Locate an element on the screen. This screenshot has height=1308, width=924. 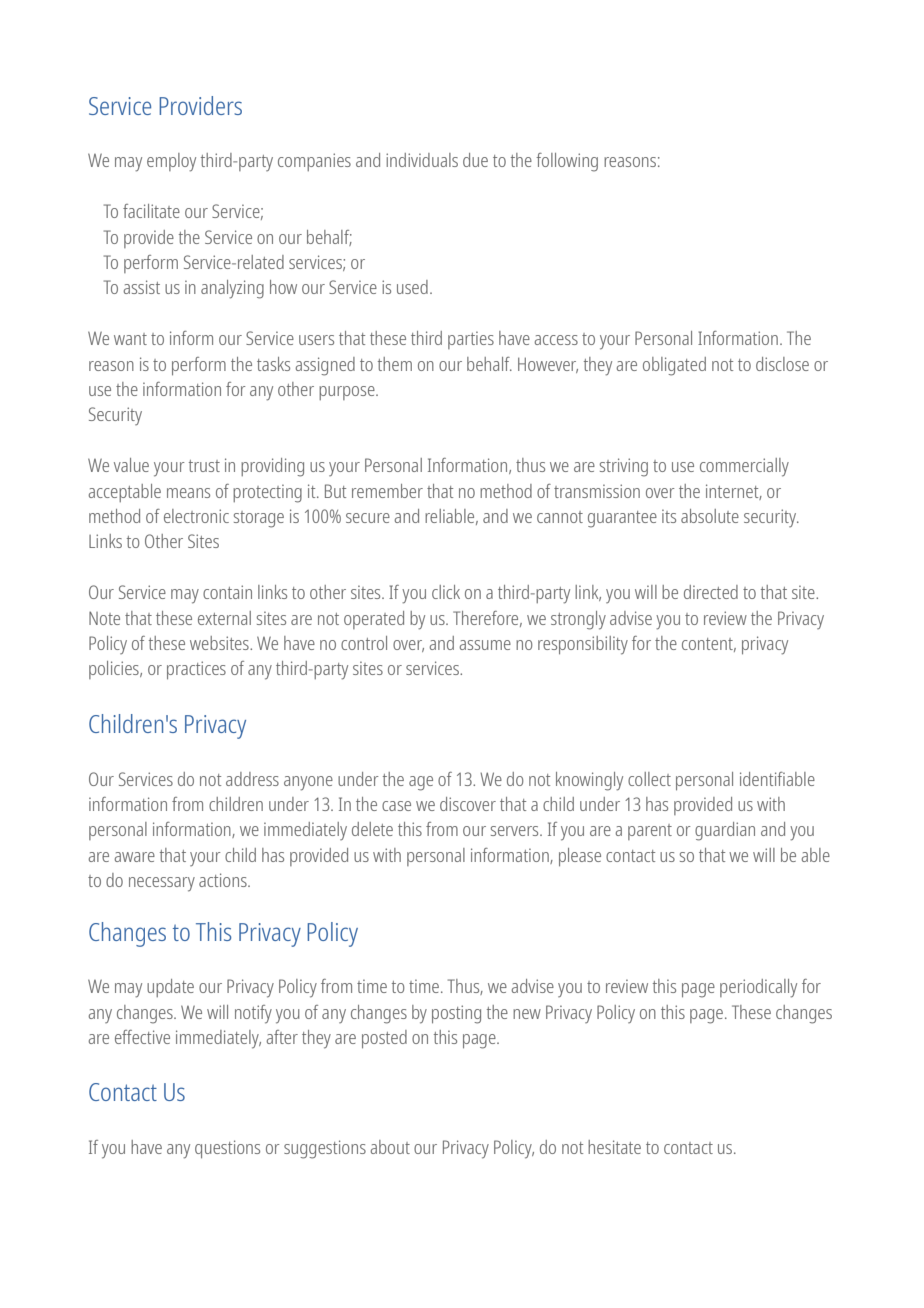
case is located at coordinates (396, 806).
